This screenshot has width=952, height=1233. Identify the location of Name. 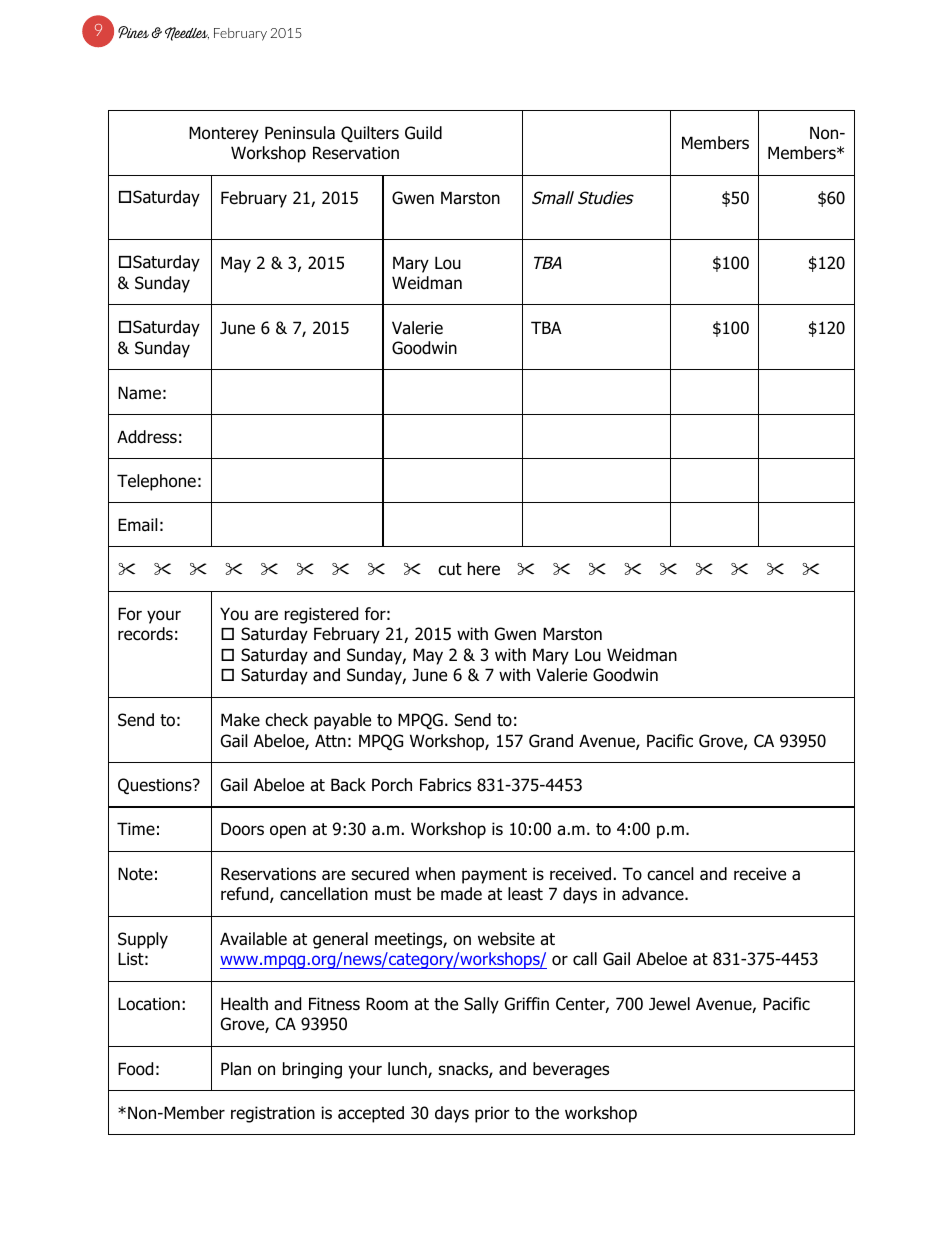
(139, 393).
